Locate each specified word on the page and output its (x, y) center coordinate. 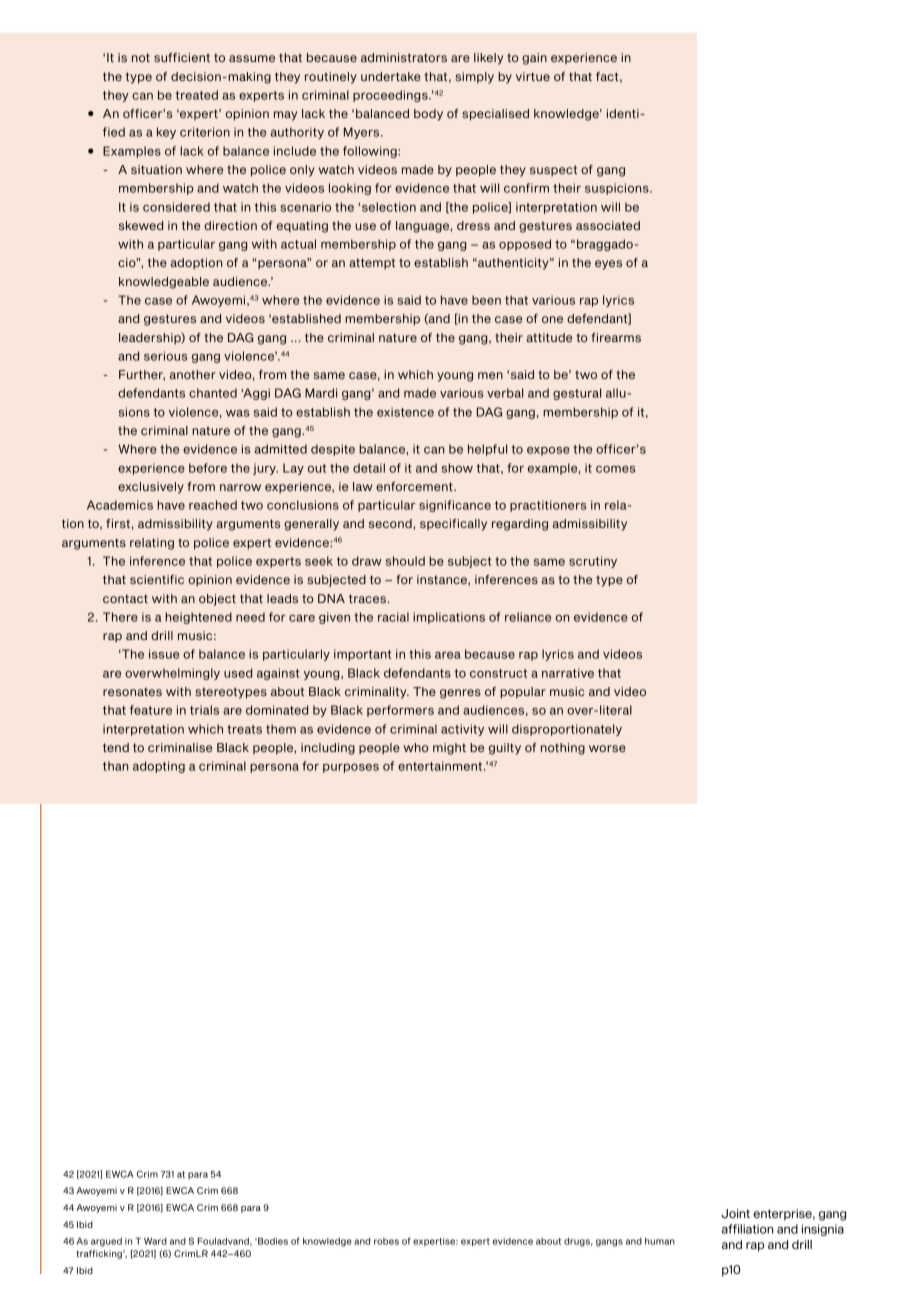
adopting (159, 767)
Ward (155, 1241)
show (457, 468)
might (449, 749)
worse (607, 748)
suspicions (618, 189)
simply (474, 78)
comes (616, 469)
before (208, 468)
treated (196, 95)
